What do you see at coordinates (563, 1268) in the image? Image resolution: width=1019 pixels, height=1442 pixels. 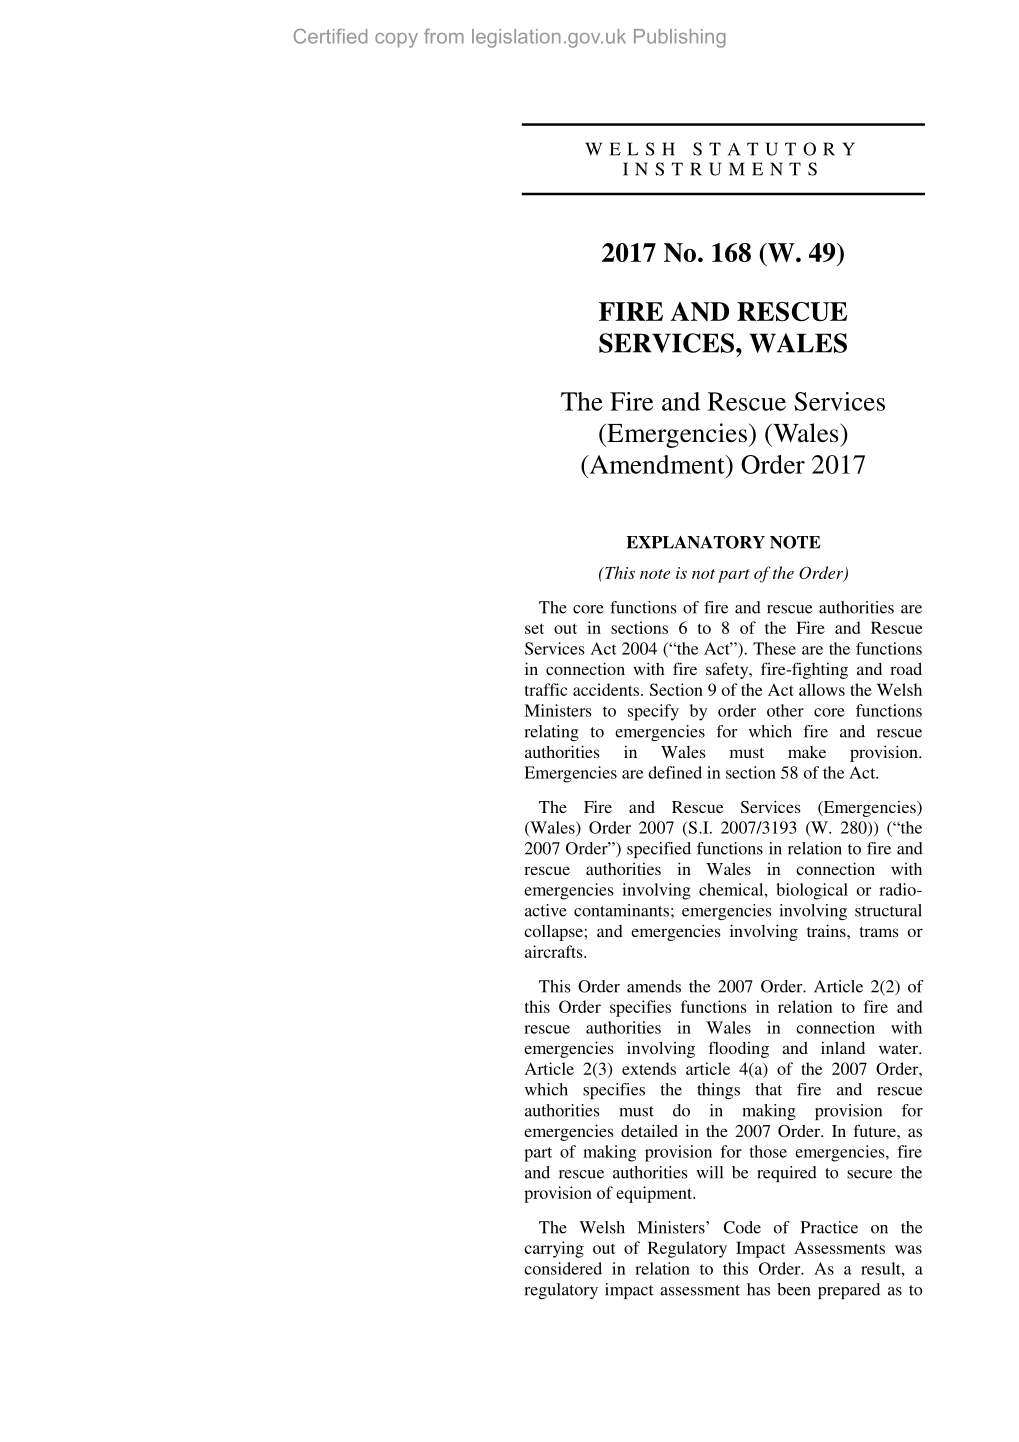 I see `considered` at bounding box center [563, 1268].
